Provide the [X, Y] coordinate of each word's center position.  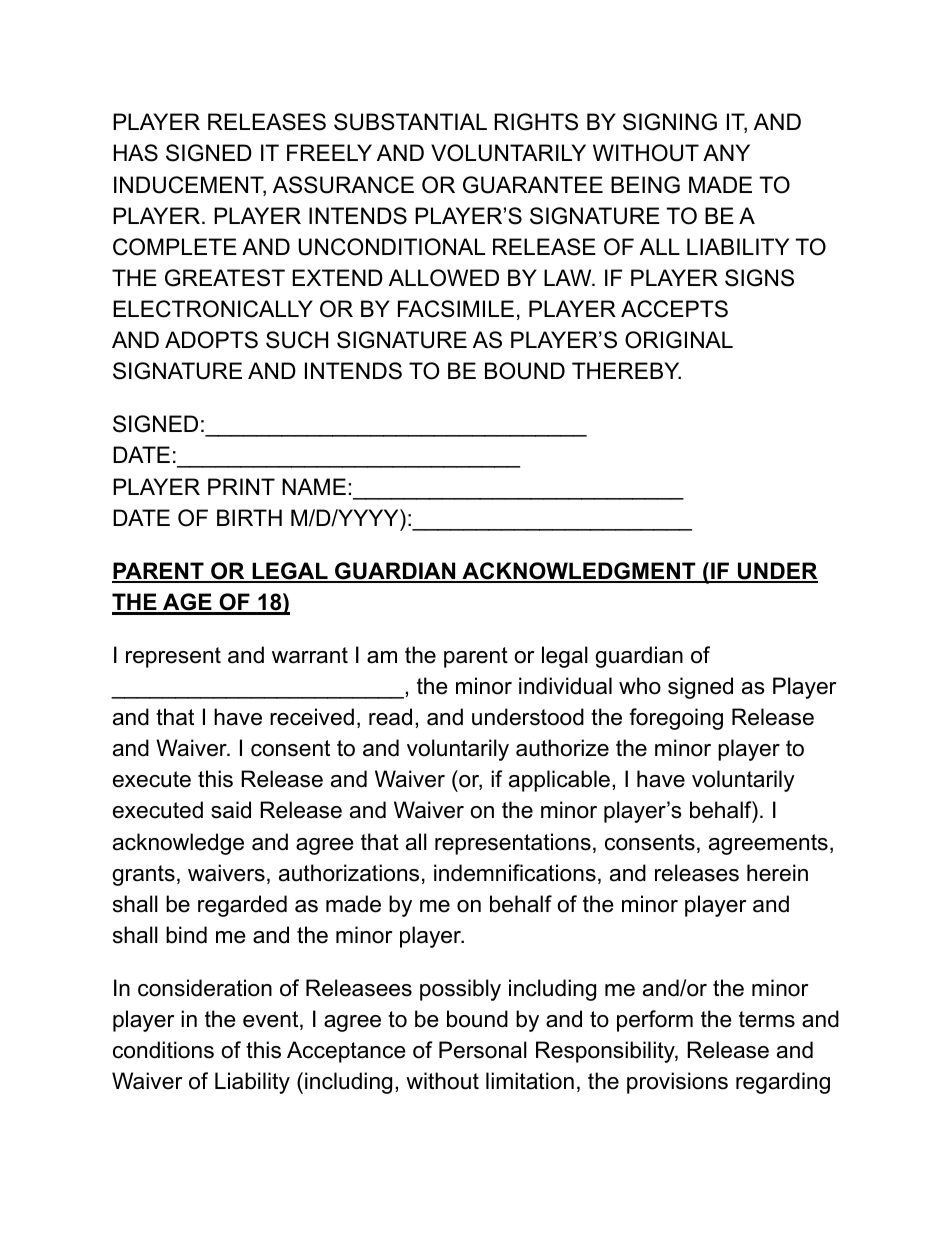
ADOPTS [211, 340]
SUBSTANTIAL [410, 122]
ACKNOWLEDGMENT [579, 572]
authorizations [349, 873]
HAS [136, 153]
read [390, 717]
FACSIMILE [456, 309]
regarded [242, 906]
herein [777, 873]
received [312, 717]
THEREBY [626, 370]
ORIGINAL [679, 340]
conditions [163, 1050]
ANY [726, 152]
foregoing [676, 719]
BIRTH [249, 517]
